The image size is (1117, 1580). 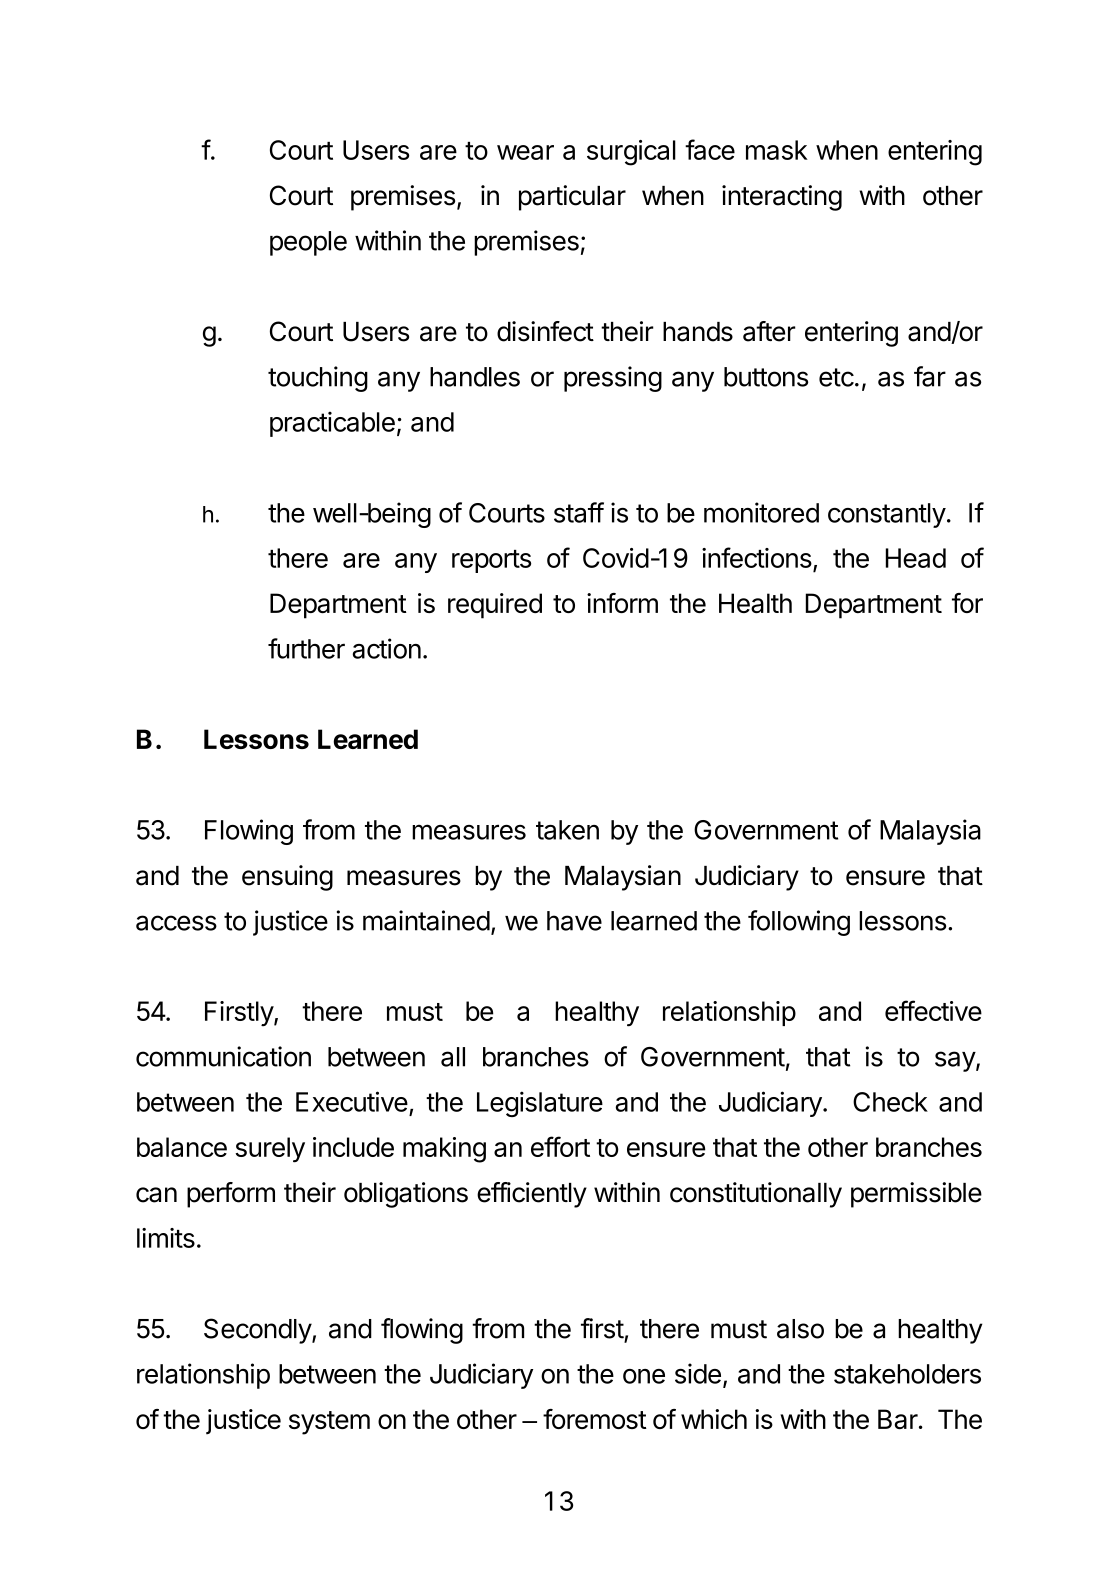 What do you see at coordinates (223, 1056) in the screenshot?
I see `communication` at bounding box center [223, 1056].
